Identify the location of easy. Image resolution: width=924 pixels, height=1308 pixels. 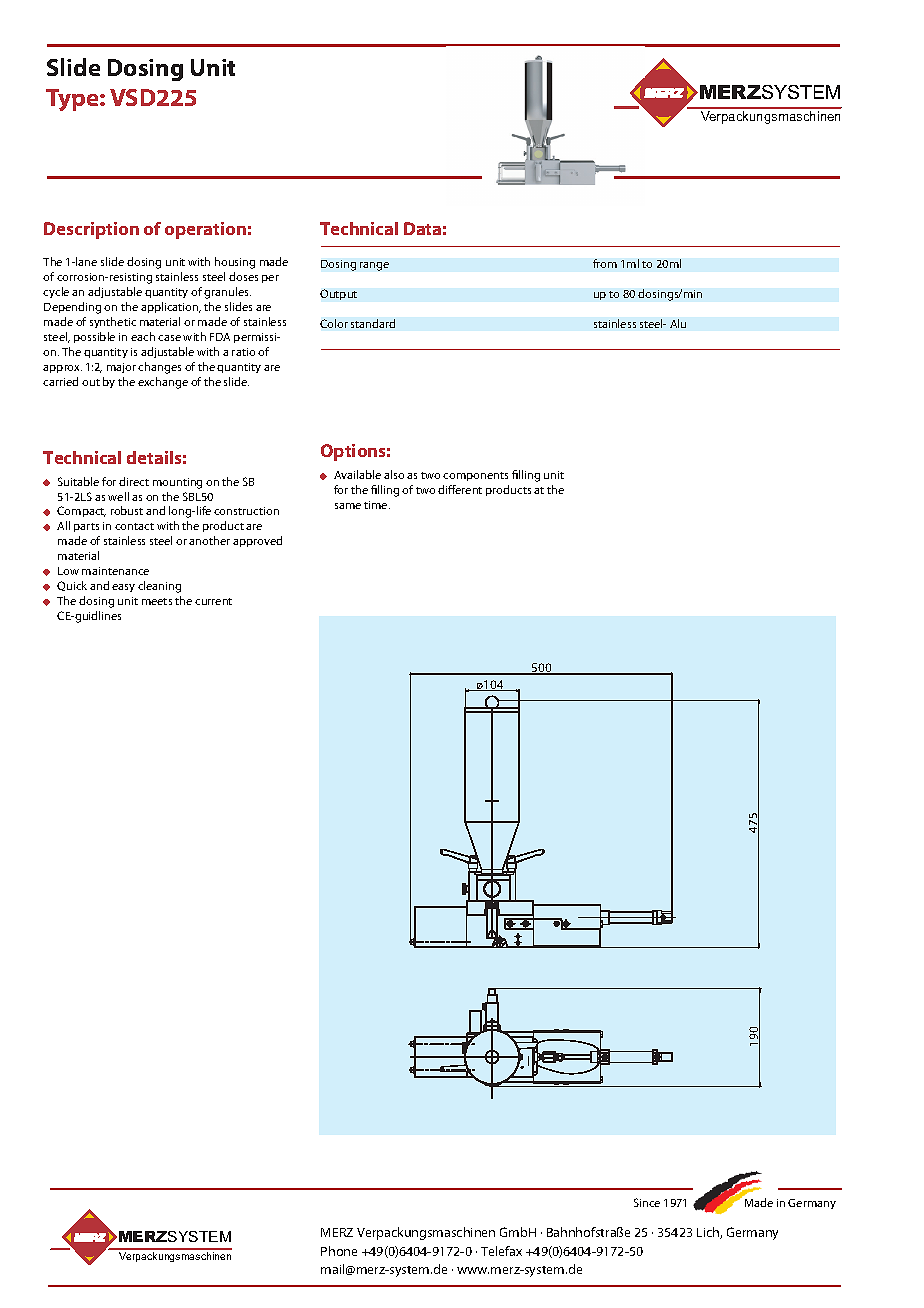
(123, 588).
